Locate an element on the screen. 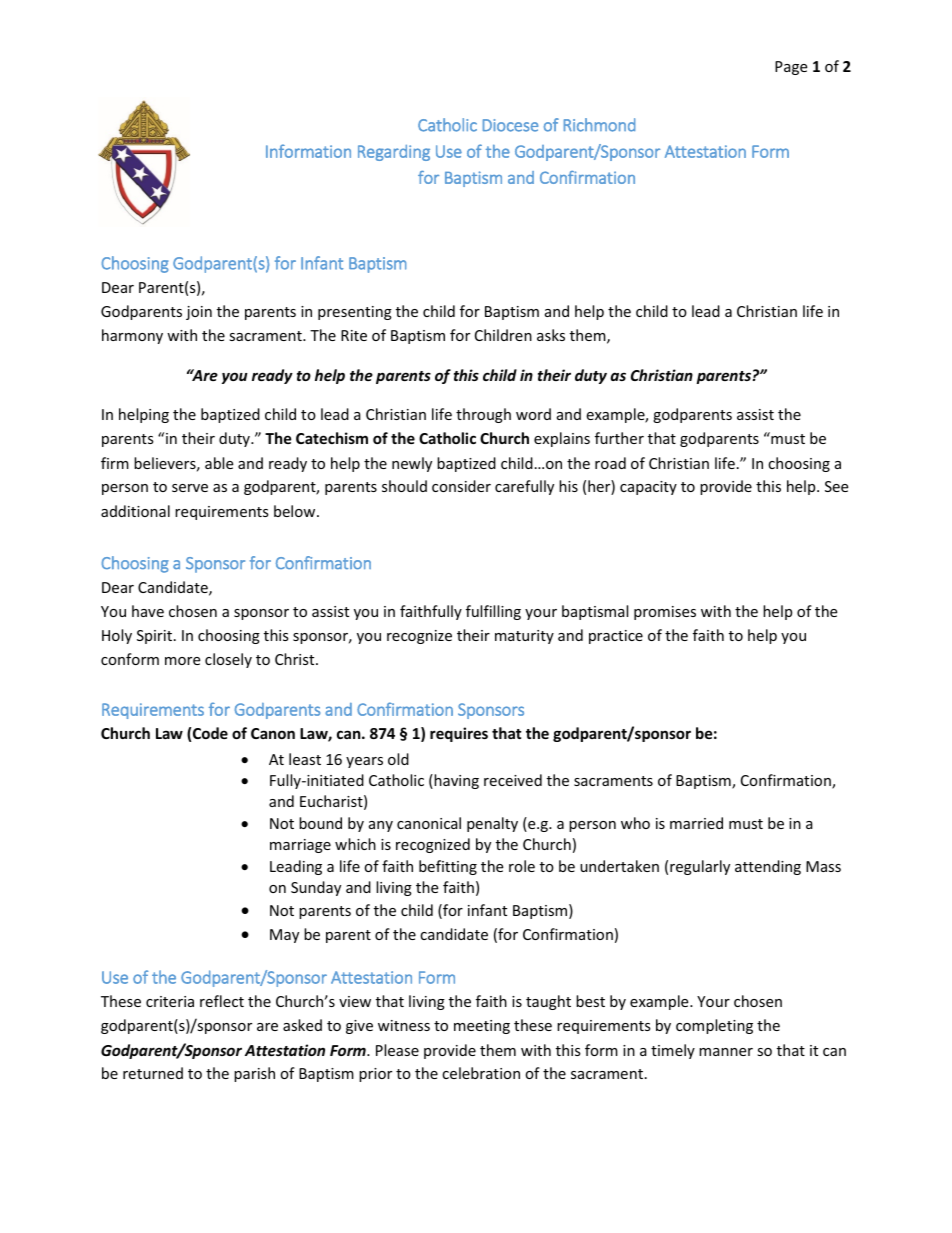  Diocese is located at coordinates (510, 125).
